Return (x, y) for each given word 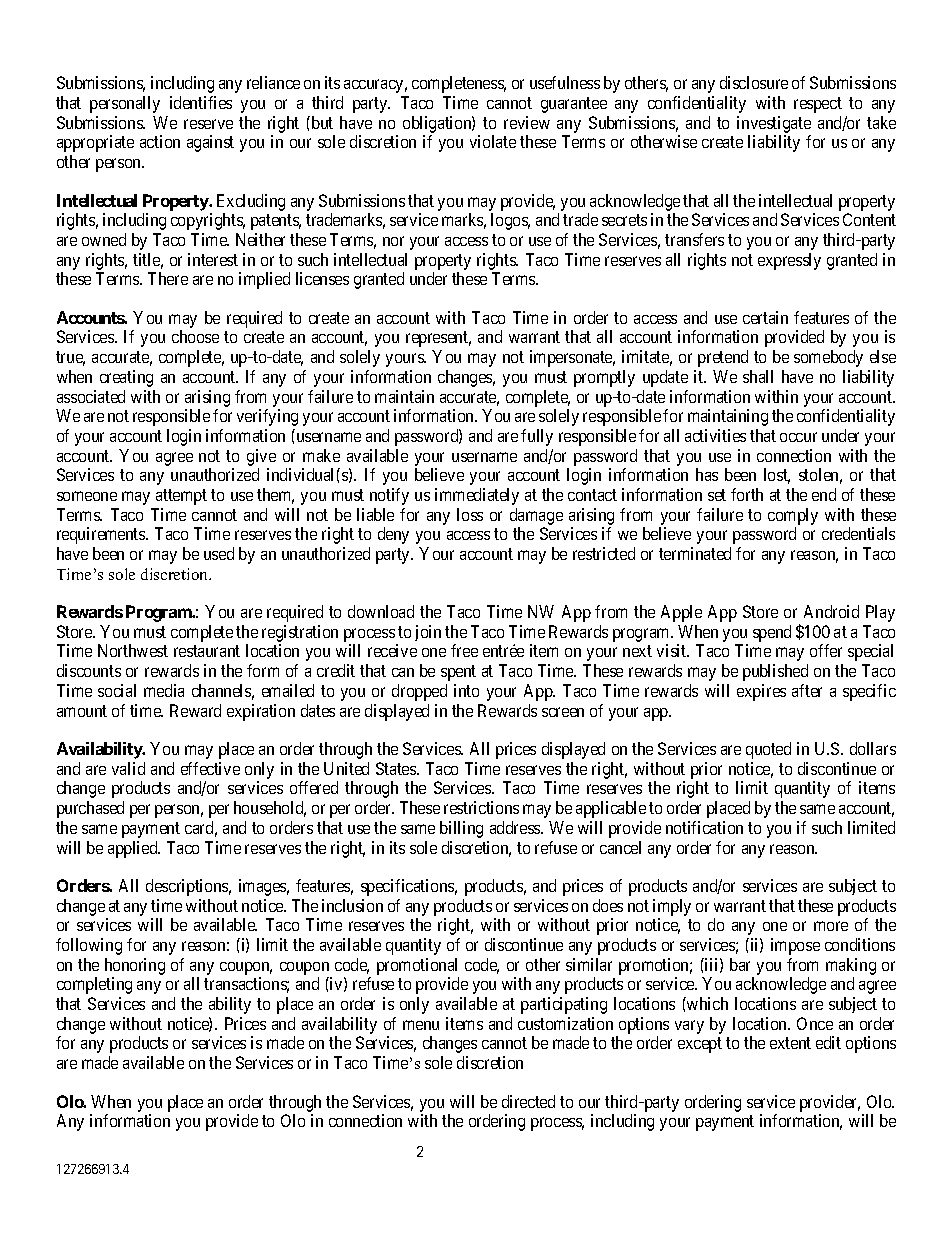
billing (461, 829)
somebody (828, 358)
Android (831, 611)
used (219, 553)
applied (134, 849)
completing (94, 985)
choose (195, 336)
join (428, 633)
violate (493, 141)
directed (528, 1101)
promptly (604, 378)
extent (790, 1043)
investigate (774, 126)
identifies (201, 102)
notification (704, 827)
